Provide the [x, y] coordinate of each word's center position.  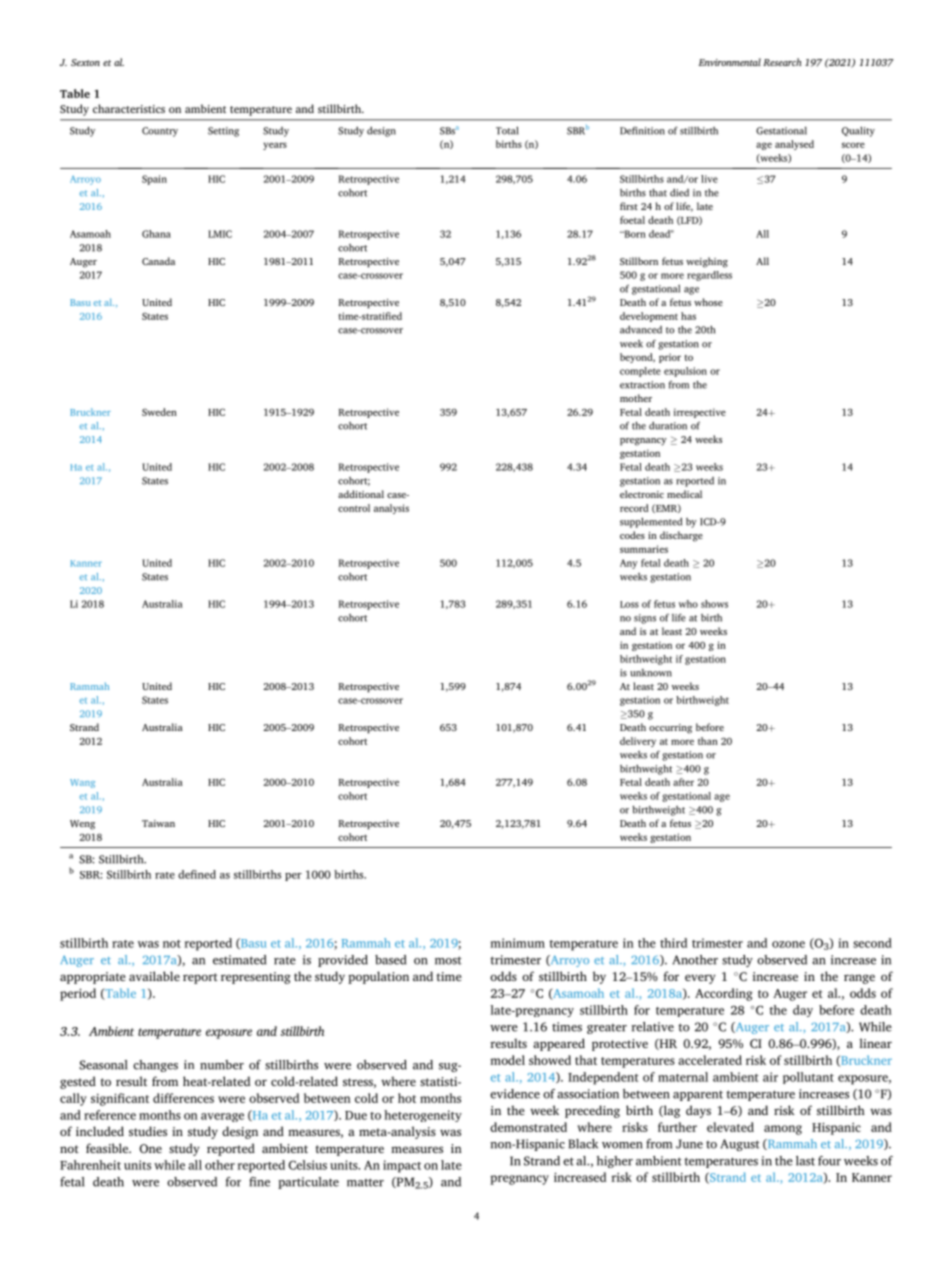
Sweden [159, 412]
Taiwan [158, 823]
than [708, 741]
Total [507, 130]
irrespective [700, 413]
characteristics [129, 108]
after [683, 782]
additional [361, 494]
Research [782, 62]
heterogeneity [423, 1116]
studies [148, 1131]
